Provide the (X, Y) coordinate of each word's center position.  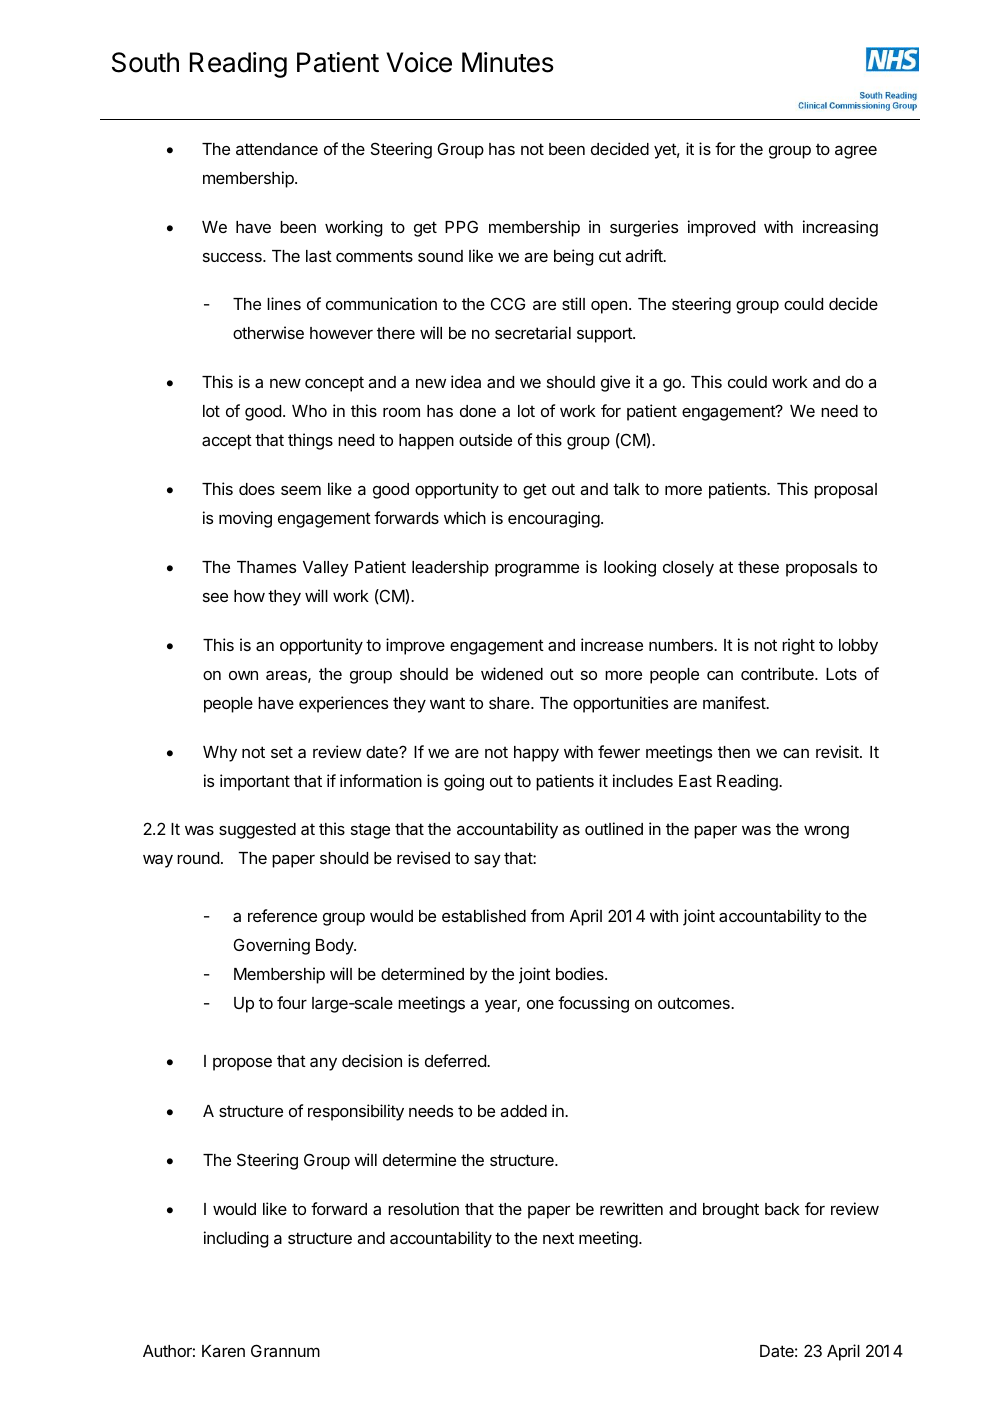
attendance (277, 149)
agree (856, 152)
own (243, 675)
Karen (223, 1351)
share (510, 703)
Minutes (508, 62)
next (558, 1238)
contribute (778, 673)
